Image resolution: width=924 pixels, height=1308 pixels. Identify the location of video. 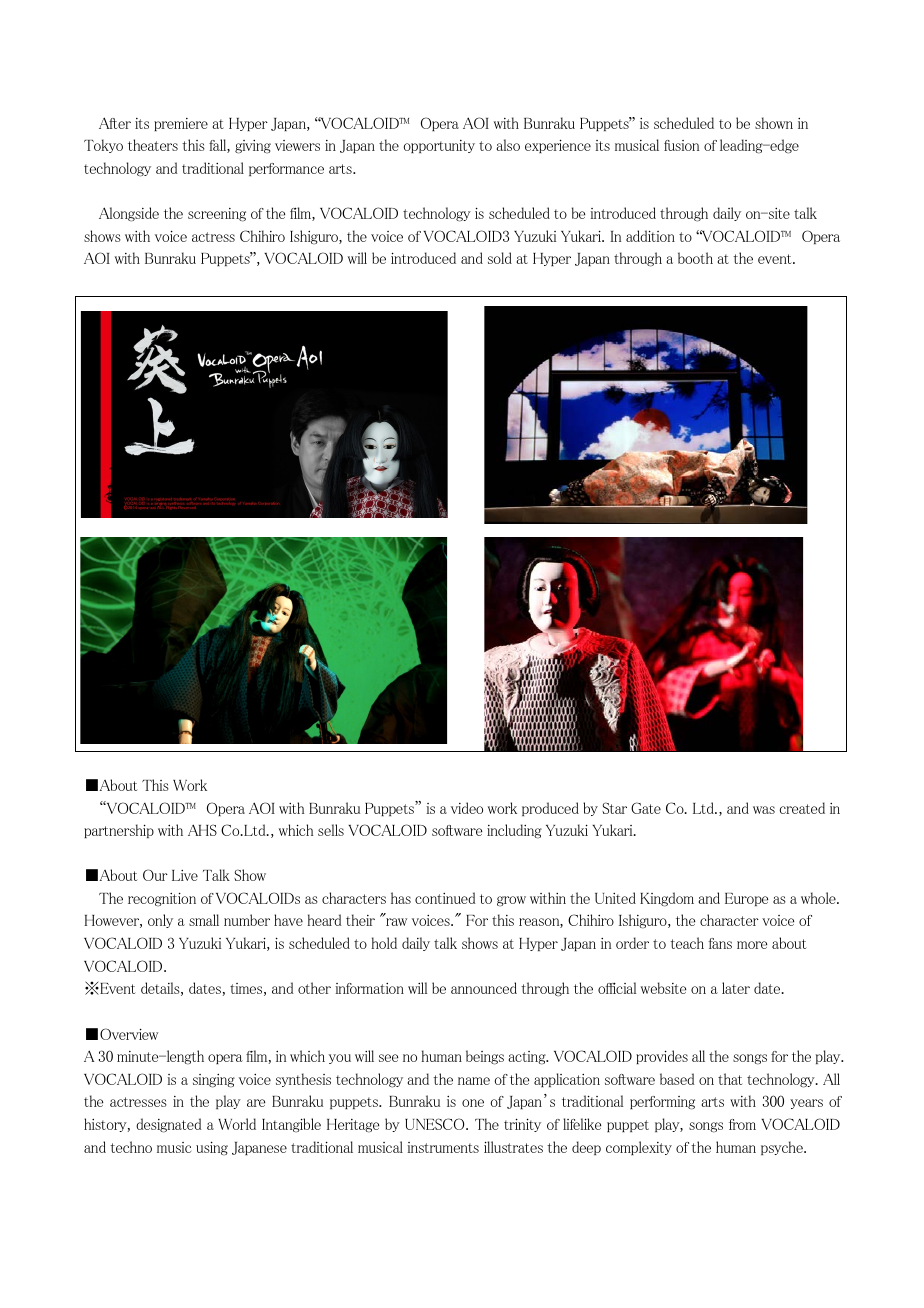
(467, 808).
